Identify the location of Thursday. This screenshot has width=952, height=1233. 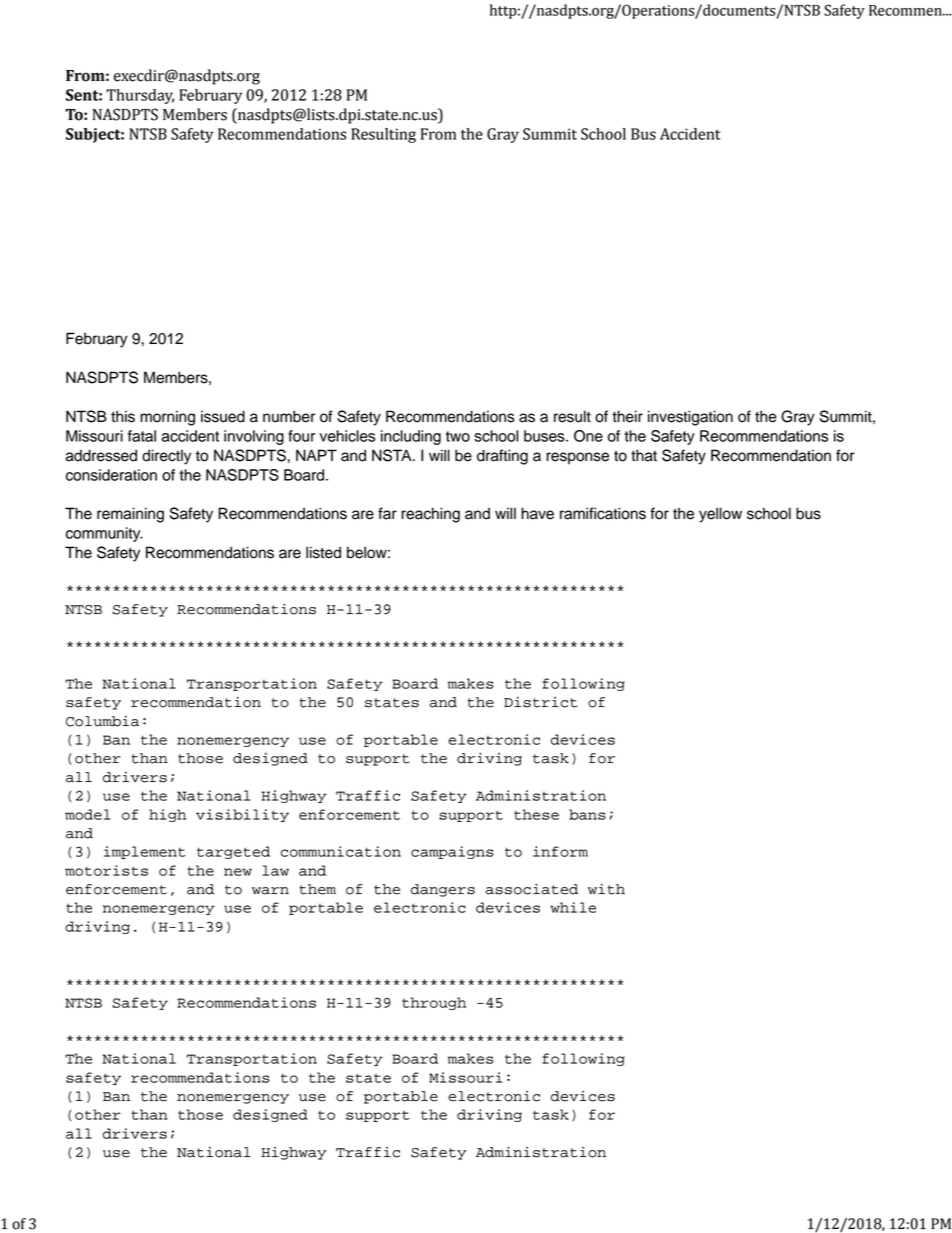
(140, 96).
